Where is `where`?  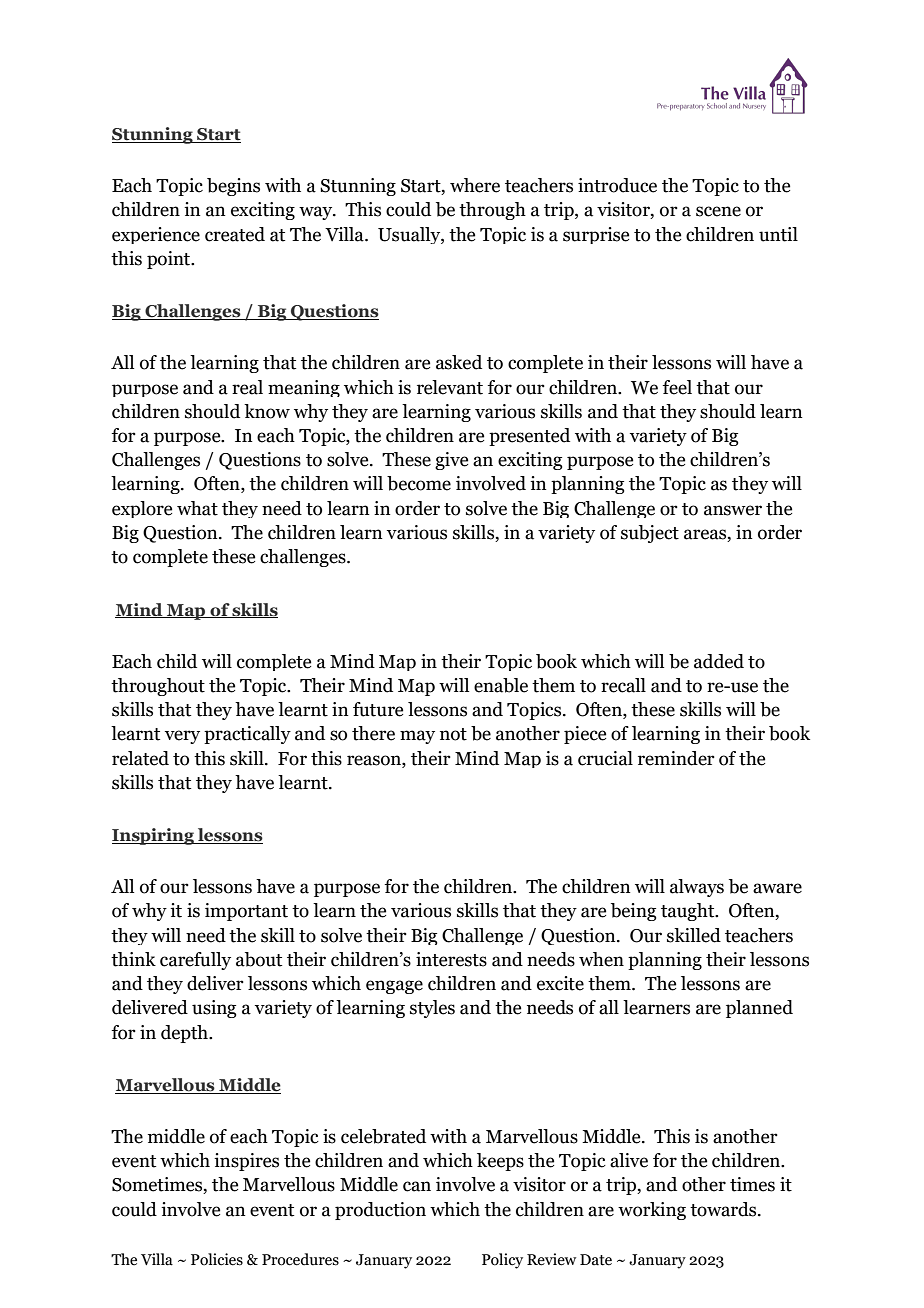
where is located at coordinates (475, 185).
